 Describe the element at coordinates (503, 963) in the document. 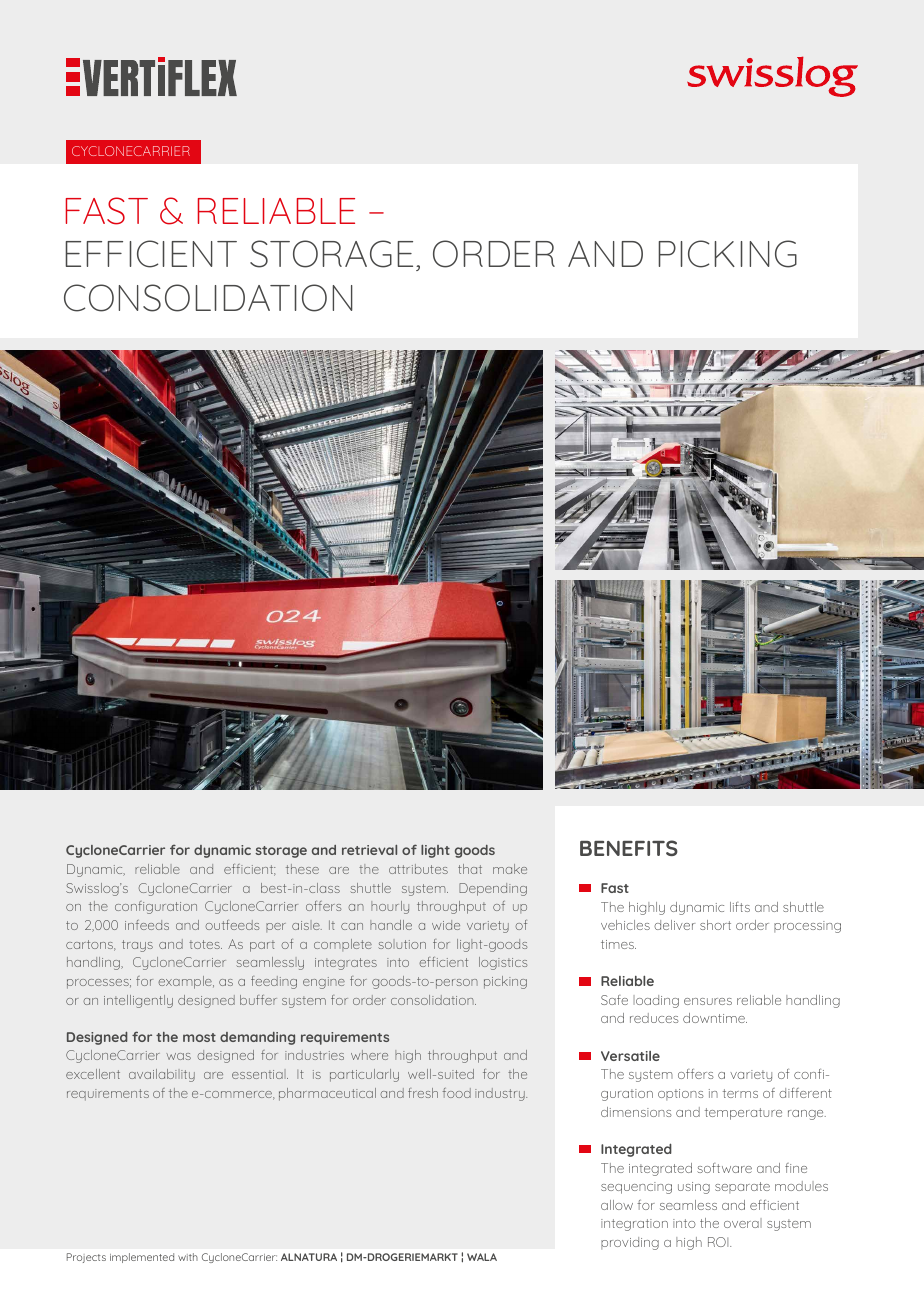

I see `logistics` at that location.
